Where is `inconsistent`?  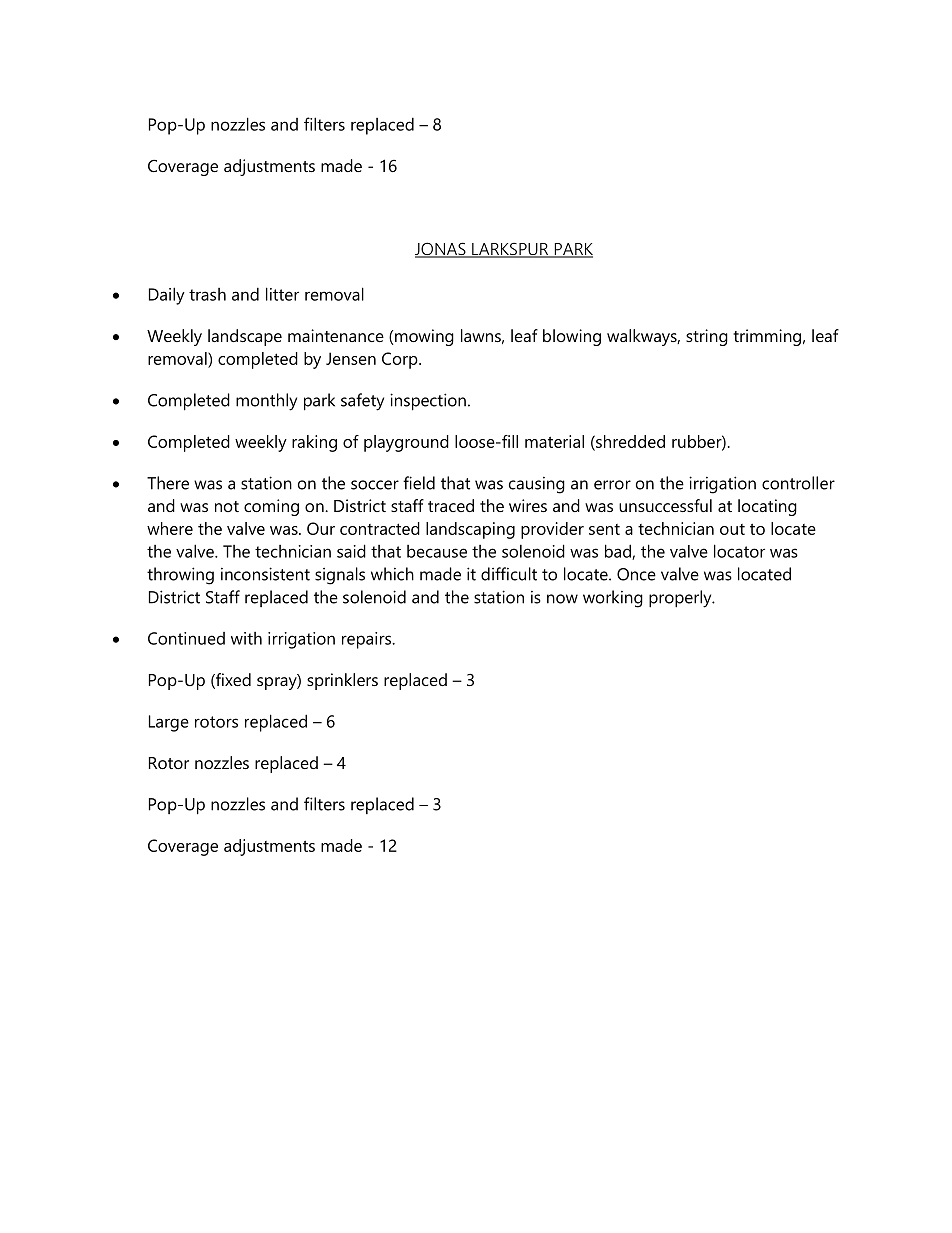 inconsistent is located at coordinates (265, 574).
